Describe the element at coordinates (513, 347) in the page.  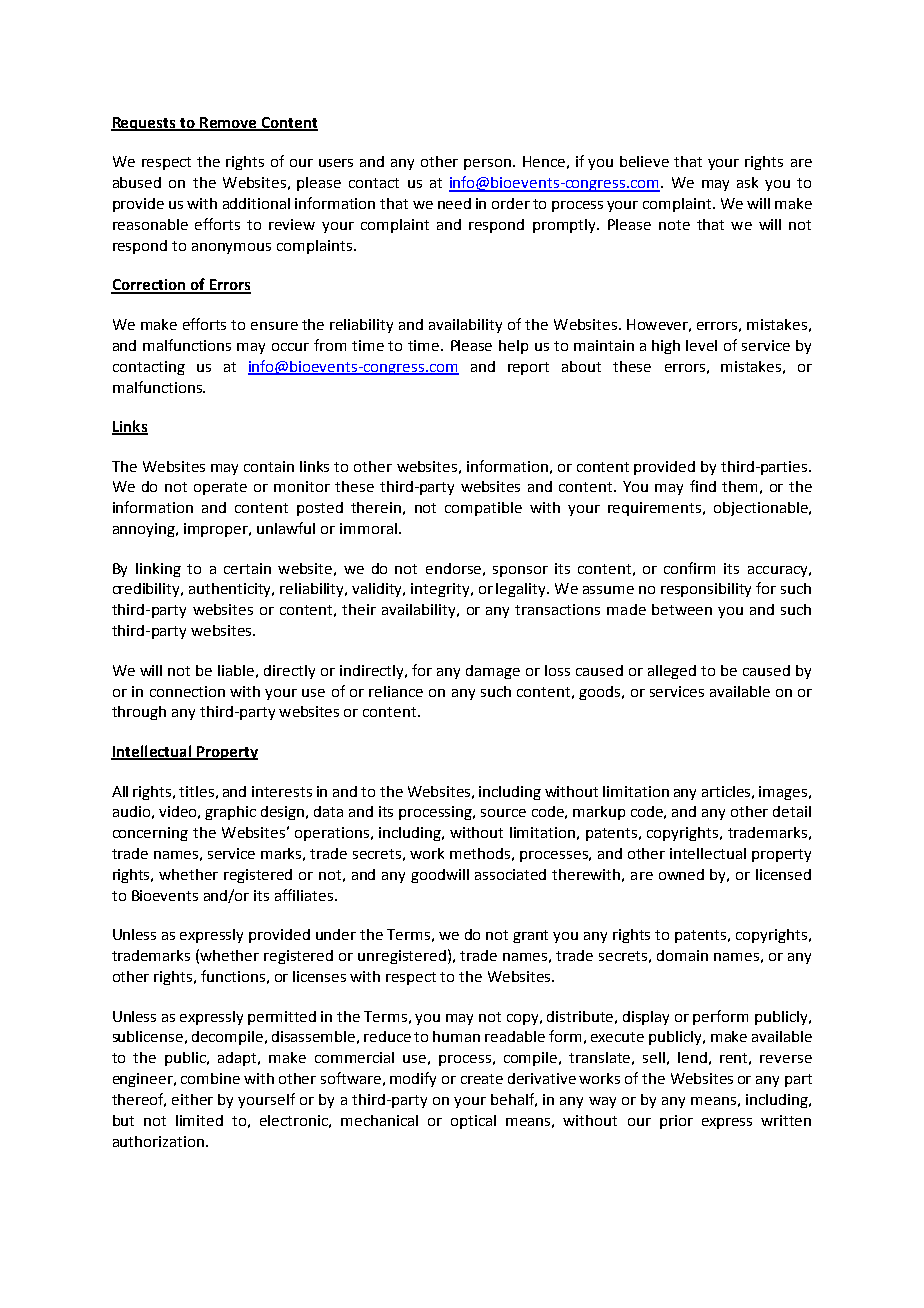
I see `help` at that location.
